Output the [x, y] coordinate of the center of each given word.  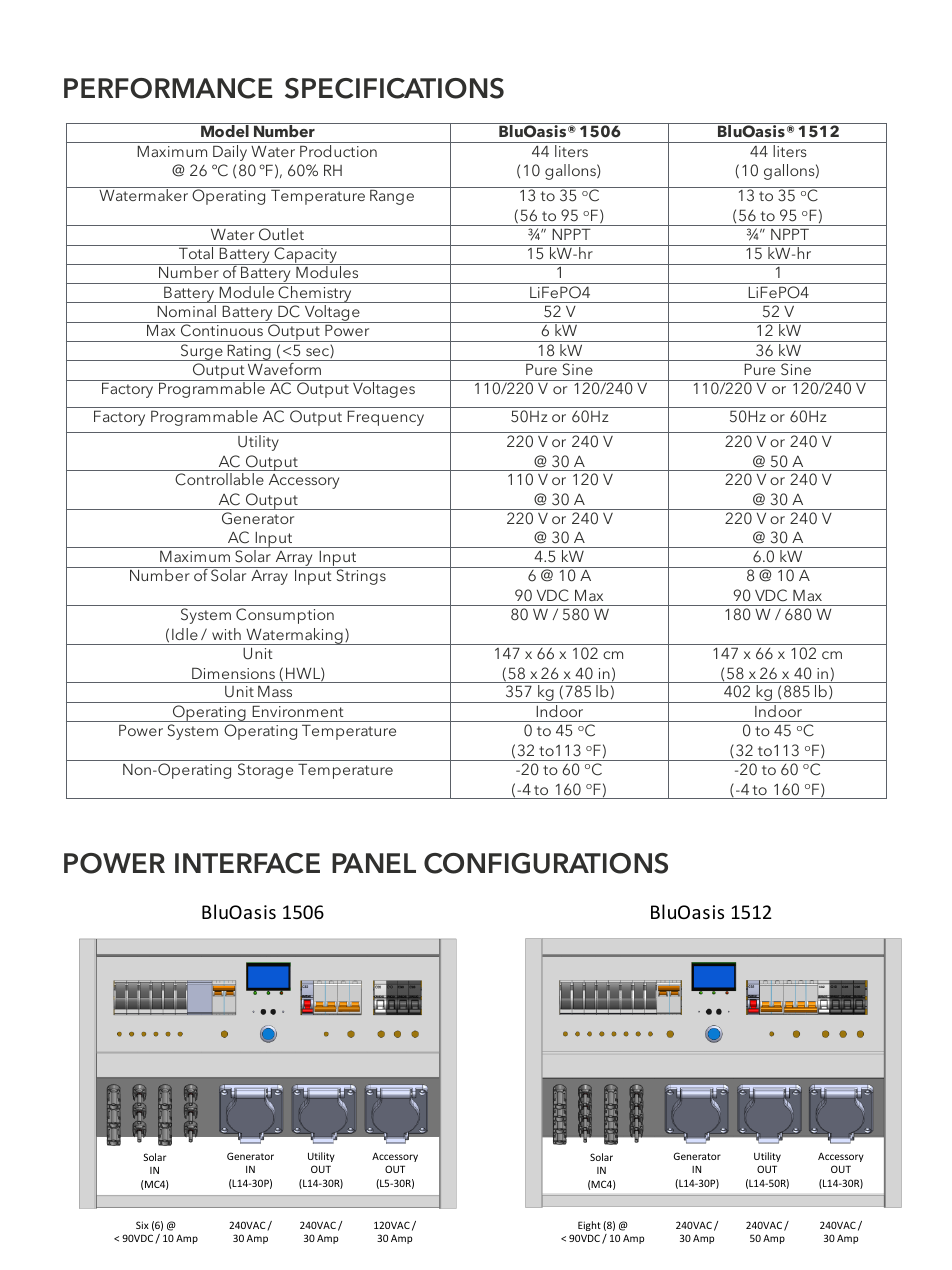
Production [338, 151]
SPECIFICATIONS [394, 88]
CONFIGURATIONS [546, 863]
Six [142, 1225]
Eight [589, 1226]
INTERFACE [247, 863]
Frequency [385, 418]
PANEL [374, 863]
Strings [361, 577]
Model [225, 130]
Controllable [219, 479]
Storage [265, 771]
